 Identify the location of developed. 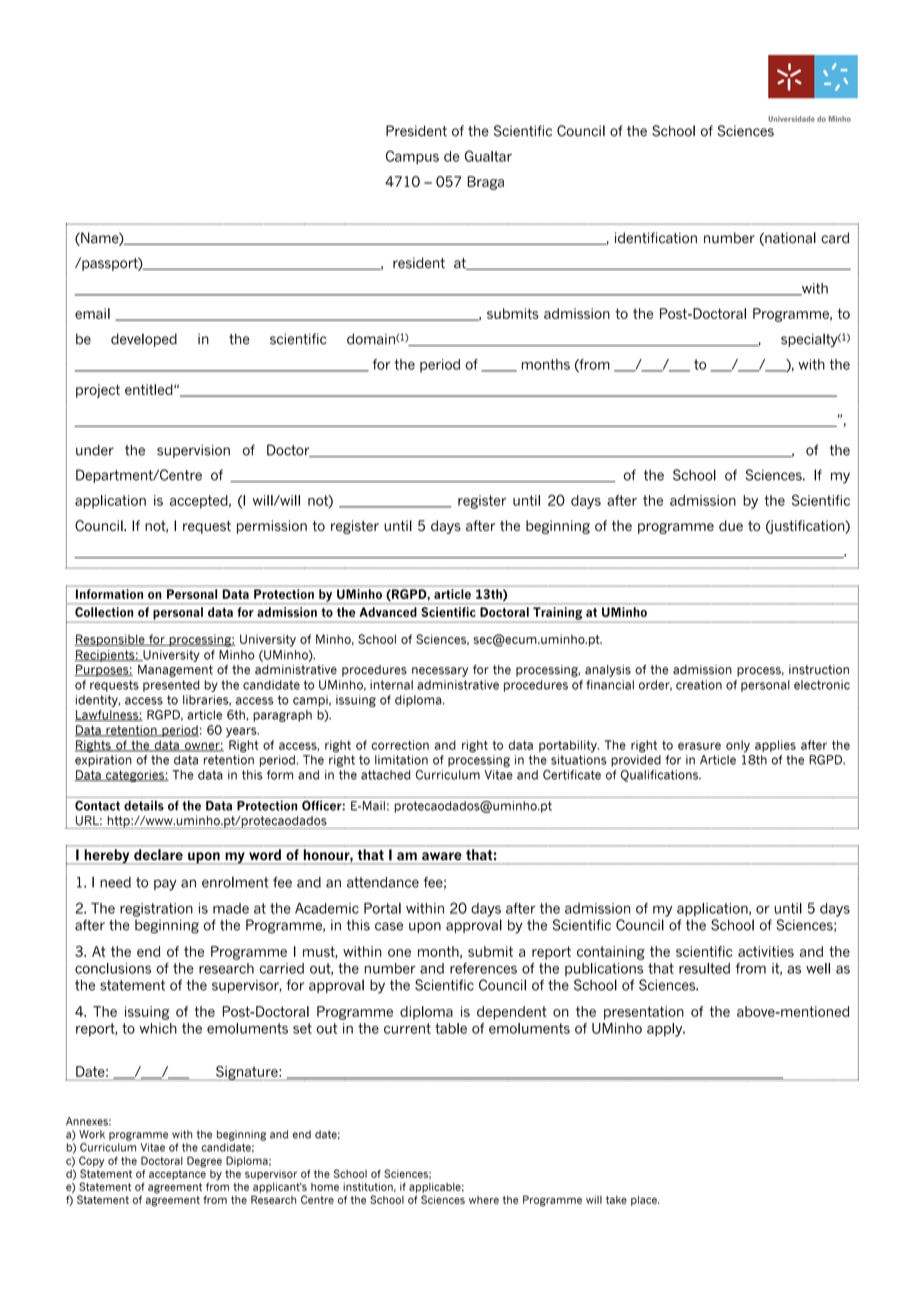
(144, 340).
